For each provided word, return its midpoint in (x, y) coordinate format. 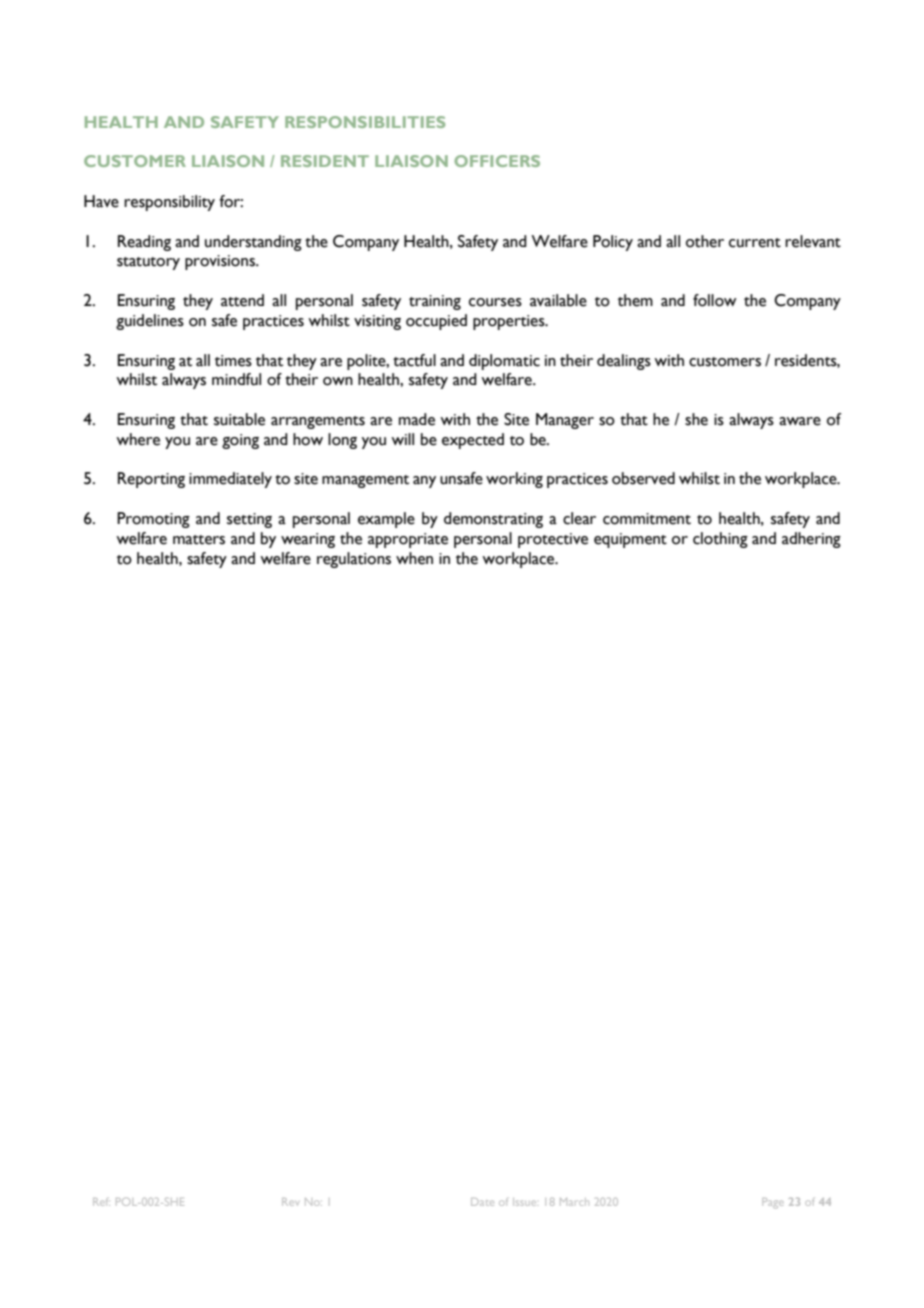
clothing (720, 540)
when (414, 558)
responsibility (169, 203)
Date (482, 1202)
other (705, 241)
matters (199, 540)
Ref (101, 1202)
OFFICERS (497, 161)
